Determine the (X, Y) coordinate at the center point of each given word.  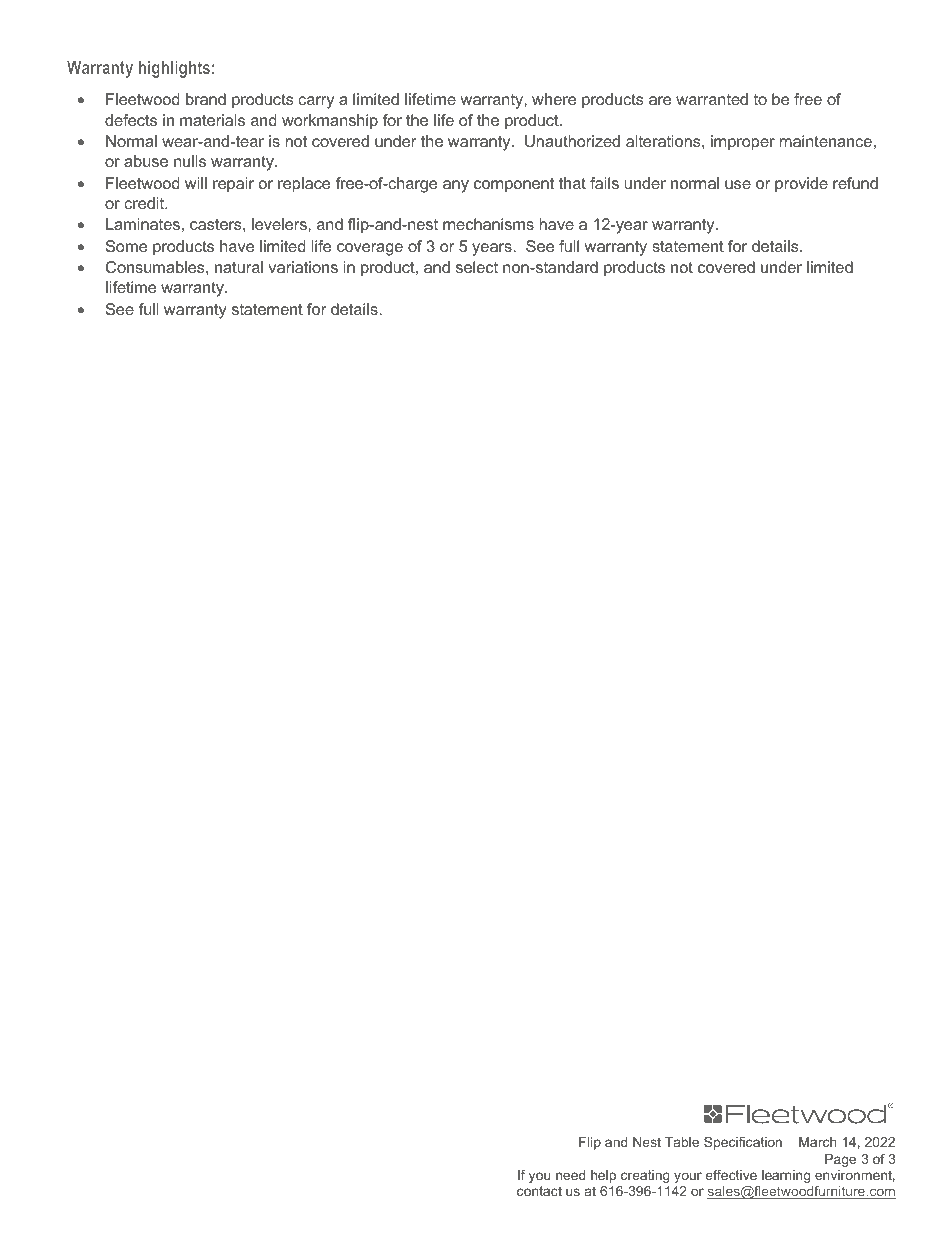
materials (212, 120)
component (514, 185)
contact (539, 1191)
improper (743, 143)
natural (239, 267)
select (477, 267)
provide (801, 185)
